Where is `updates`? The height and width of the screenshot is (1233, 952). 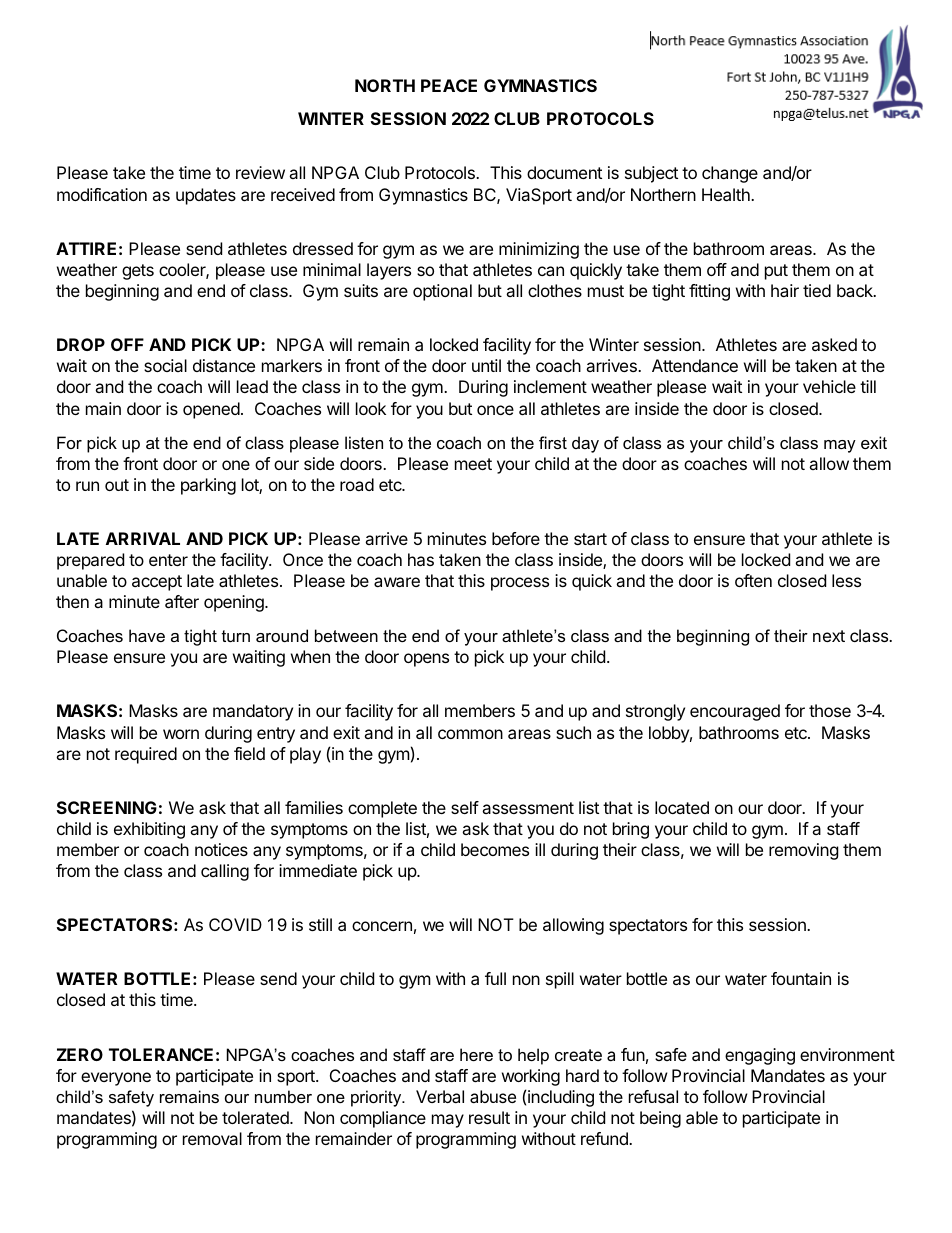 updates is located at coordinates (206, 196).
